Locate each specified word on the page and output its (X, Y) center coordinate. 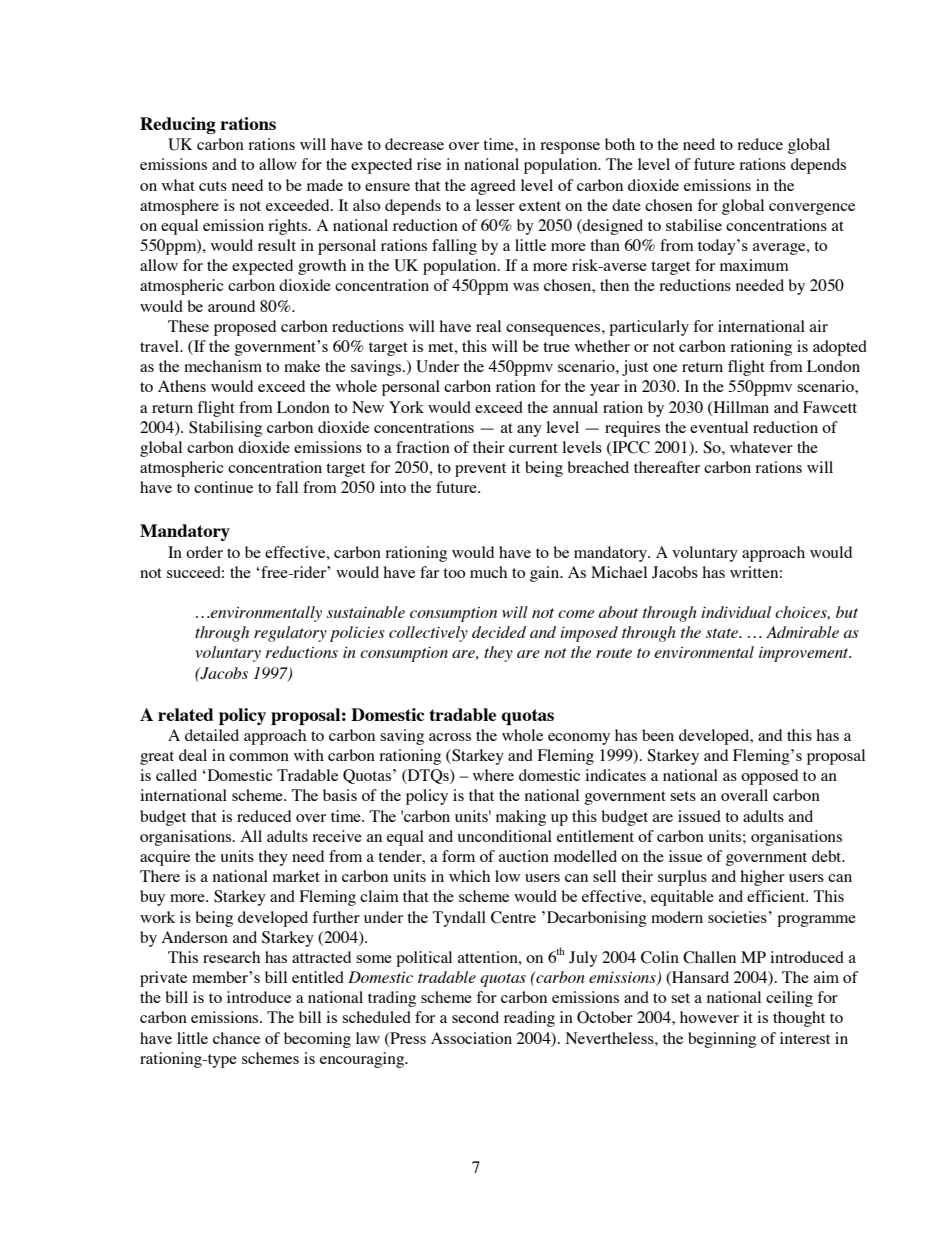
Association (471, 1038)
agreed (493, 187)
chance (236, 1038)
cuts (213, 186)
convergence (812, 209)
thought (799, 1019)
